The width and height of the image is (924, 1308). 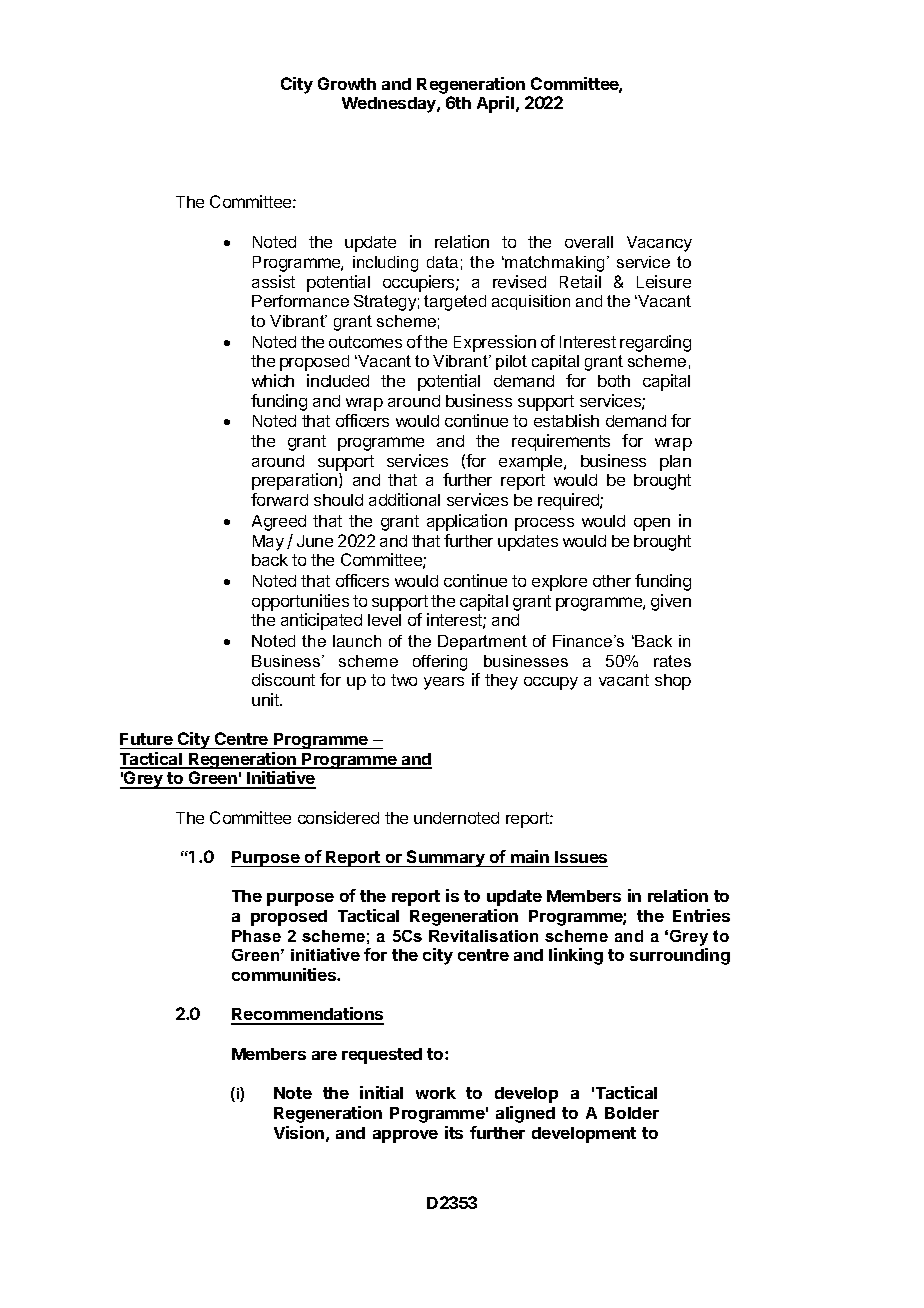 I want to click on Vacancy, so click(x=659, y=244).
